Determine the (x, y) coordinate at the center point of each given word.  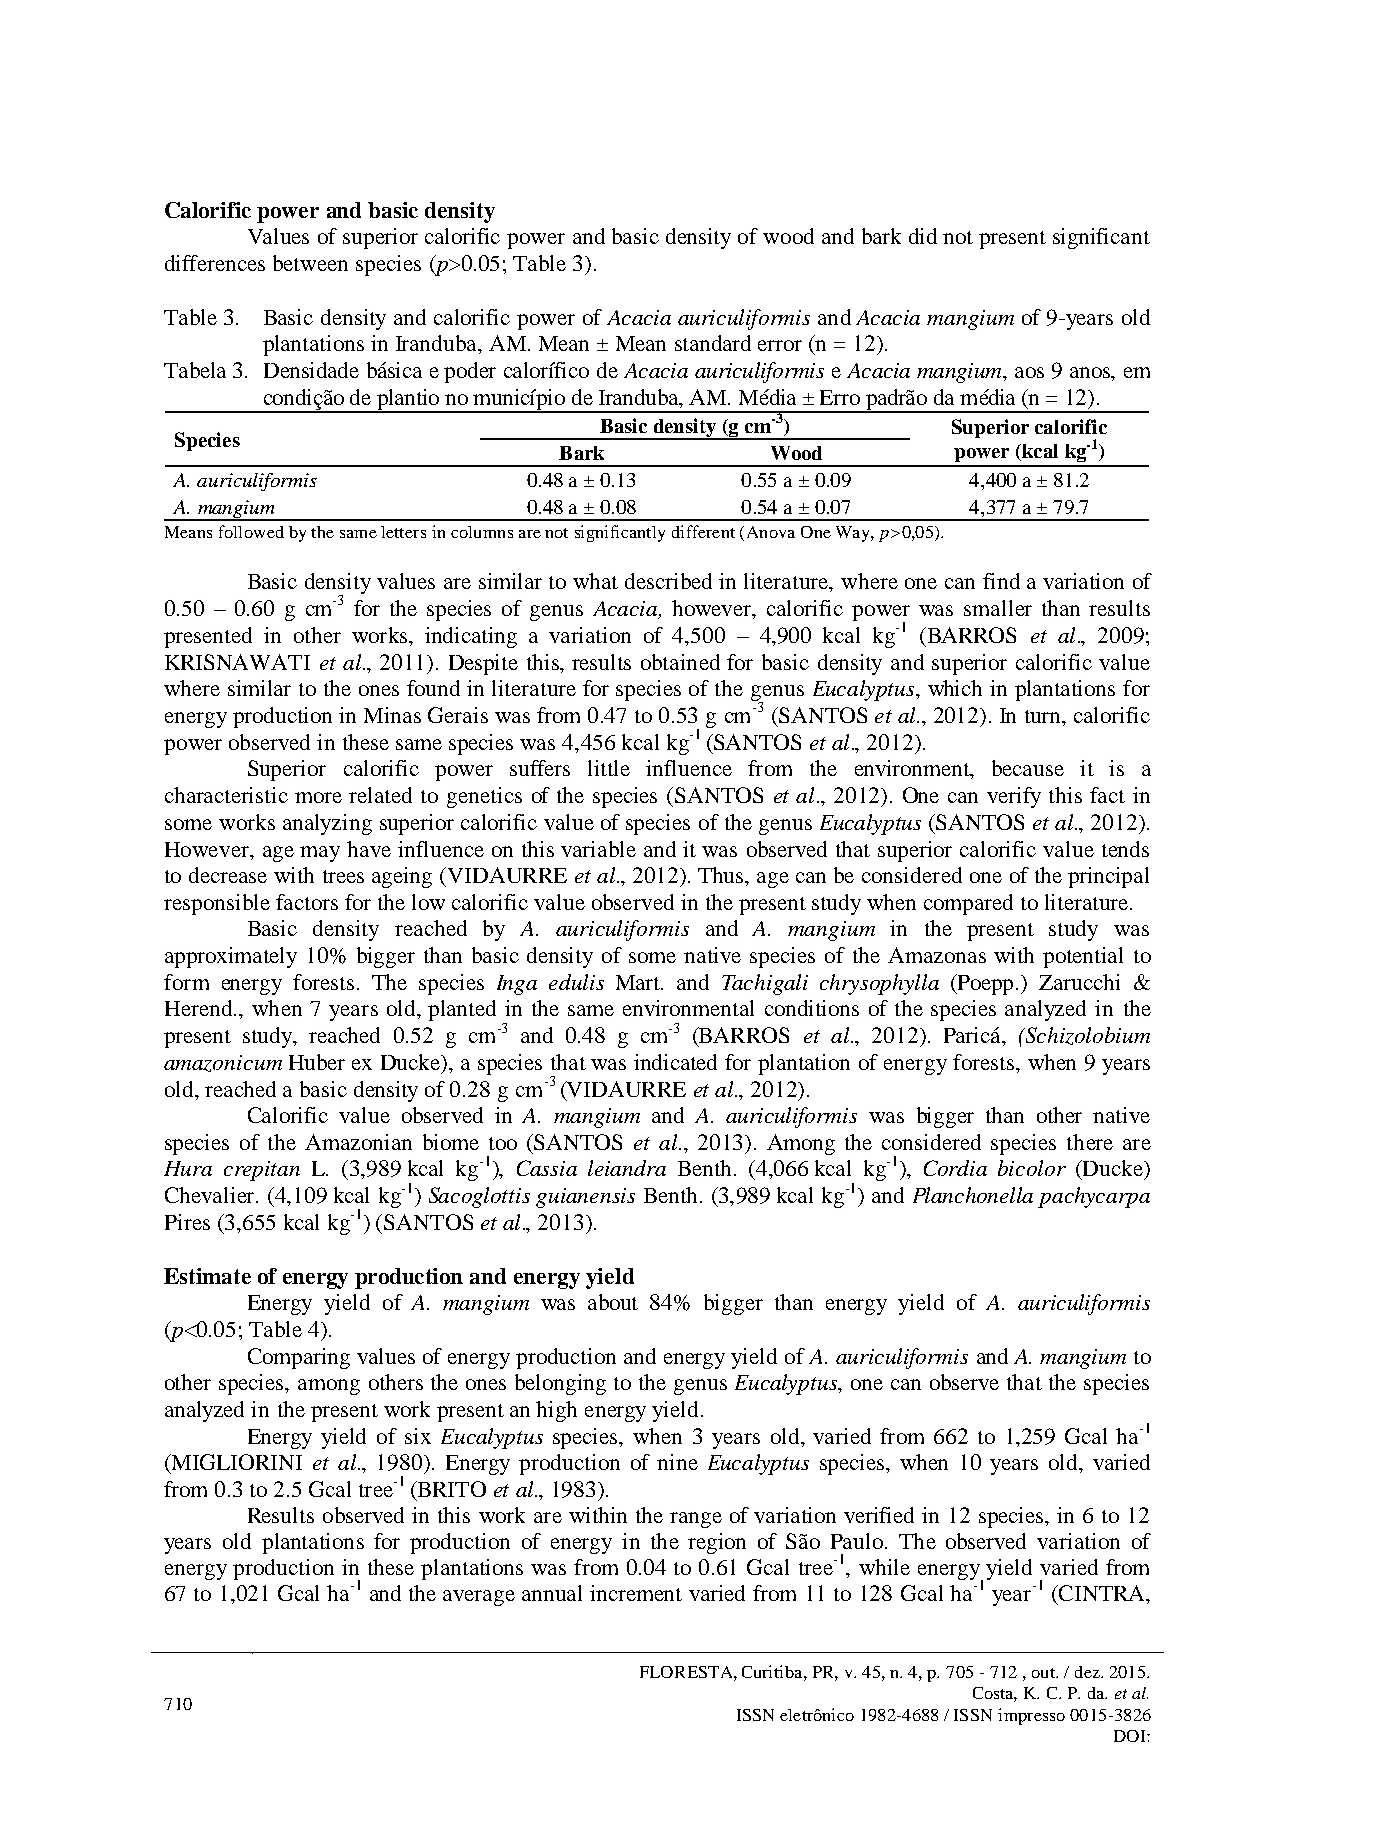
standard (713, 343)
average (479, 1598)
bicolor (1032, 1168)
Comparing (299, 1358)
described (668, 581)
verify (1014, 797)
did (923, 236)
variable (598, 849)
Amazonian (358, 1142)
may (320, 854)
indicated (675, 1062)
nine (677, 1462)
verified (879, 1515)
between (310, 263)
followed (251, 531)
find (1001, 581)
